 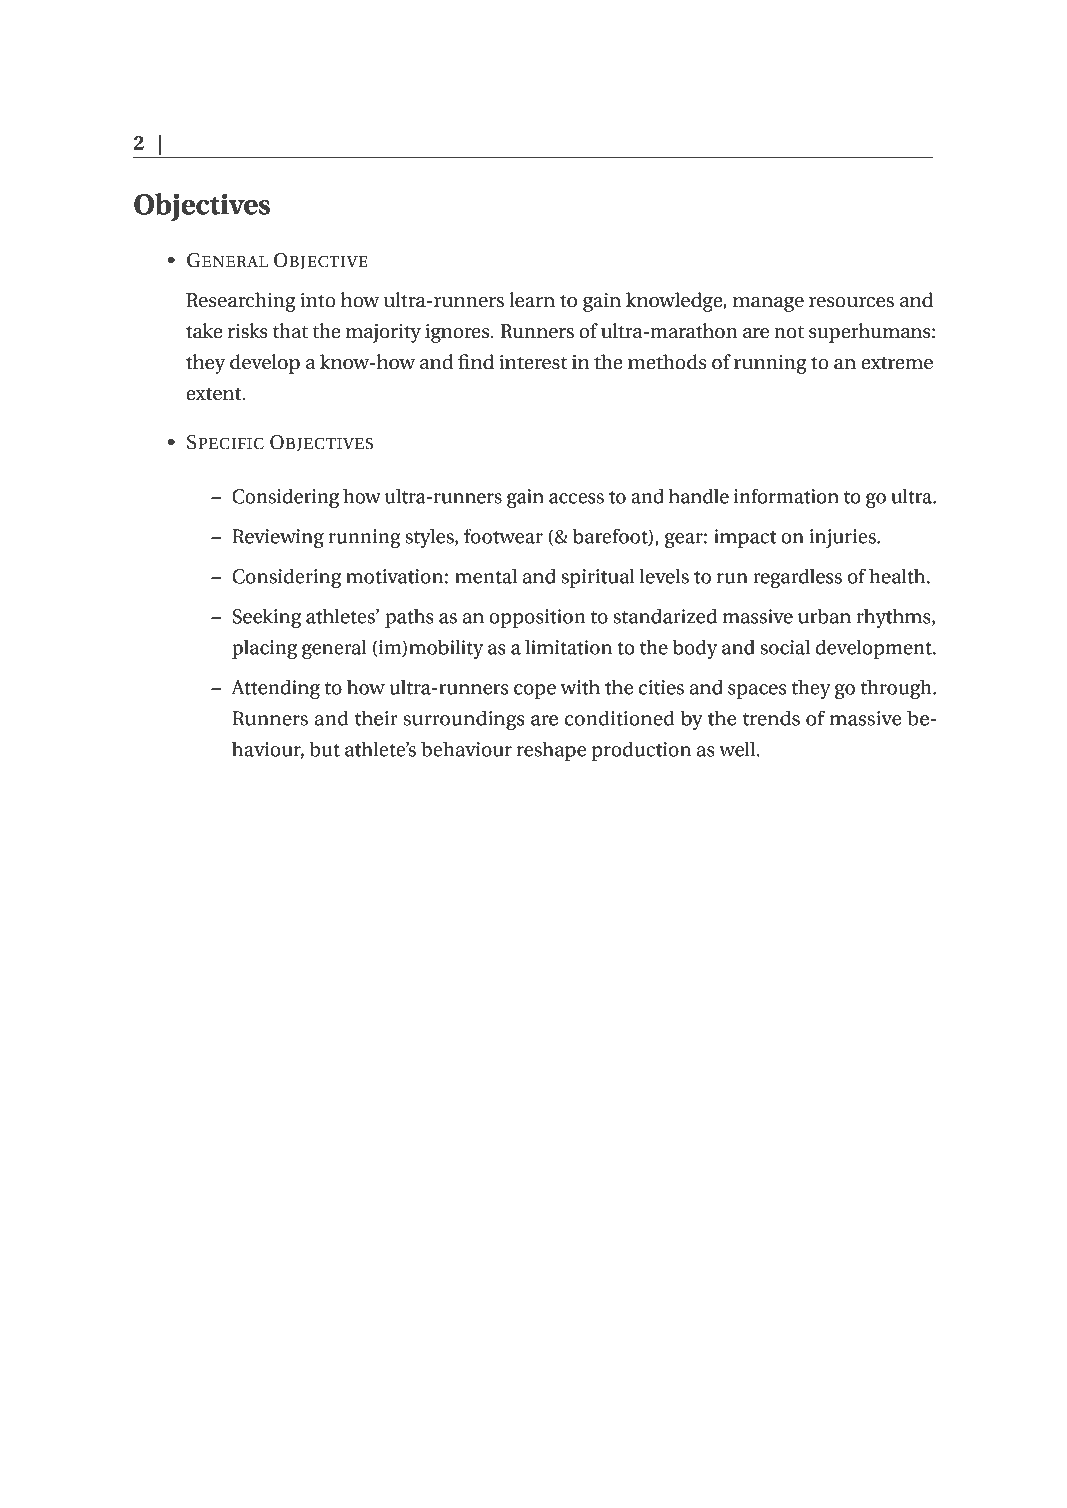 I want to click on trends, so click(x=771, y=718).
